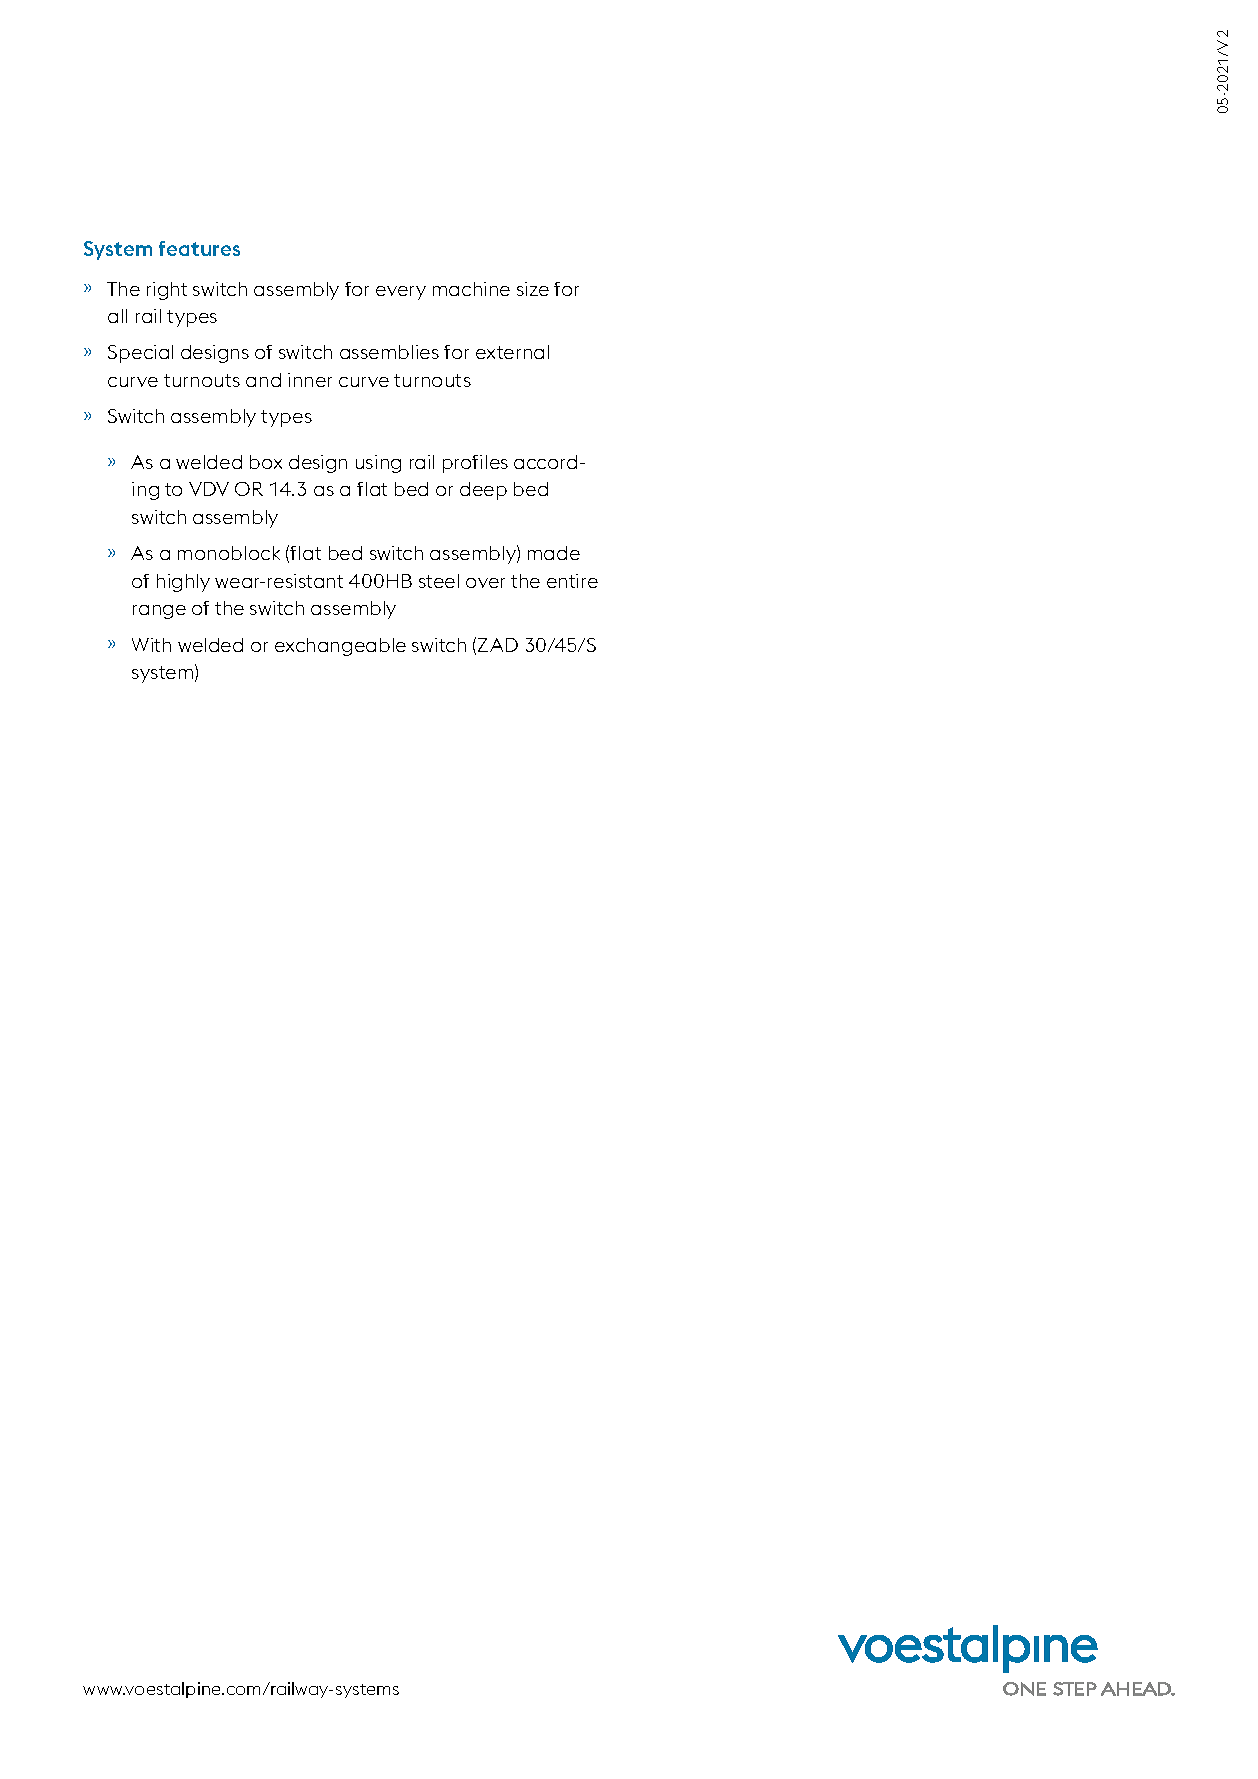 Image resolution: width=1258 pixels, height=1779 pixels. What do you see at coordinates (512, 352) in the screenshot?
I see `external` at bounding box center [512, 352].
